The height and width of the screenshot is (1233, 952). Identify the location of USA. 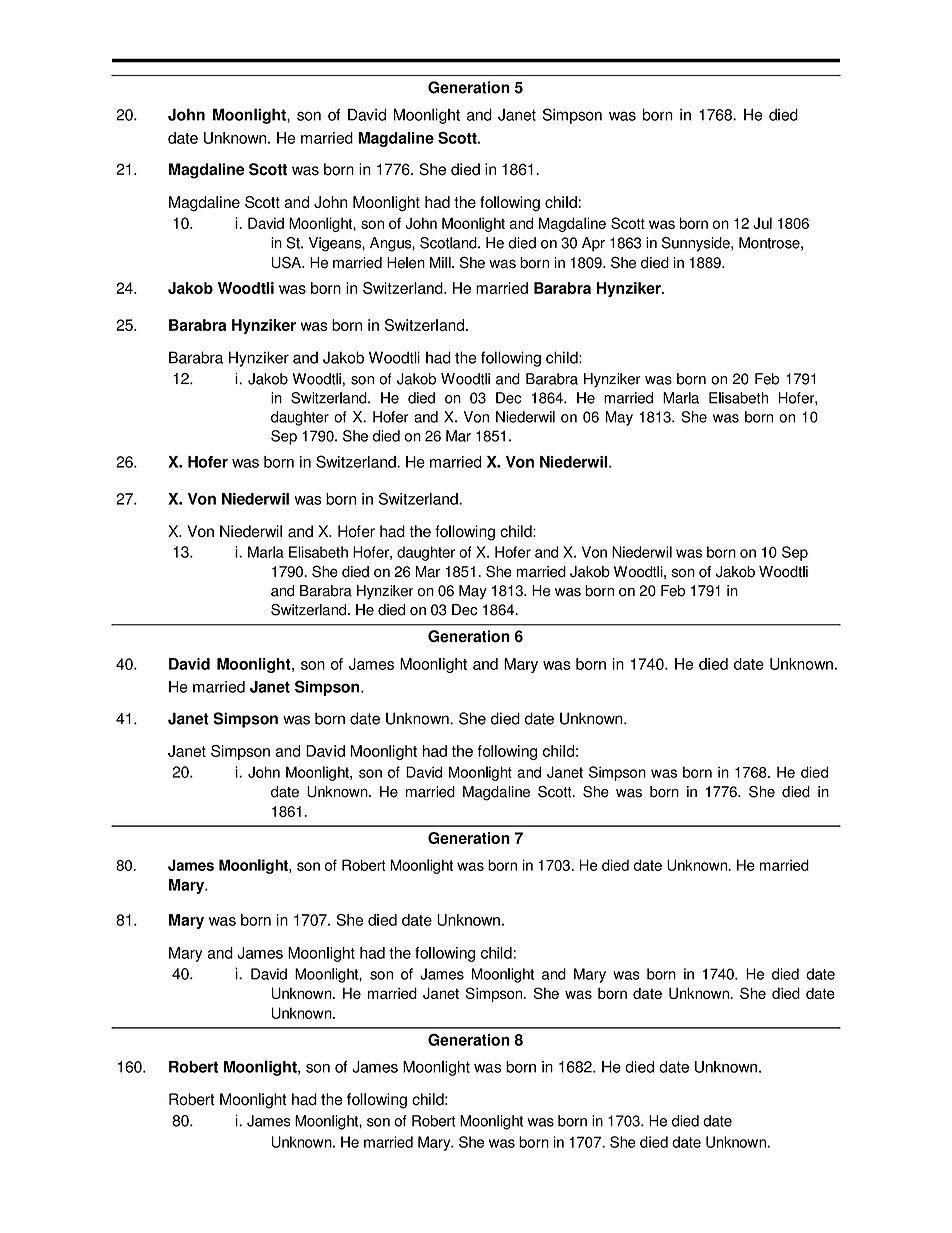
(287, 262).
